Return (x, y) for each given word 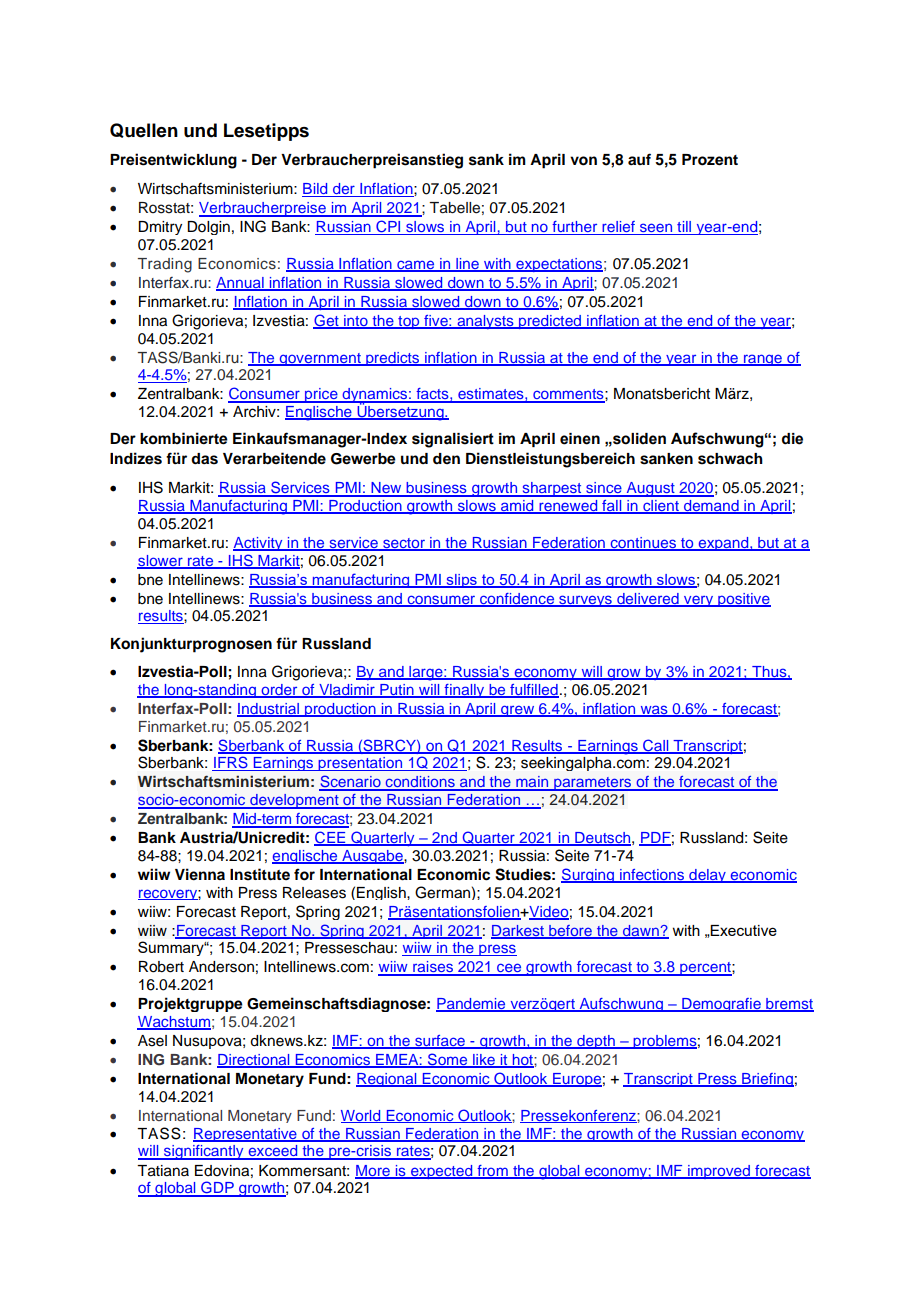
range (763, 360)
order (279, 691)
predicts (393, 359)
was (654, 711)
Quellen (144, 130)
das (204, 459)
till (684, 228)
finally (464, 691)
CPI (388, 227)
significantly (204, 1152)
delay (707, 876)
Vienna (200, 874)
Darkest (518, 931)
